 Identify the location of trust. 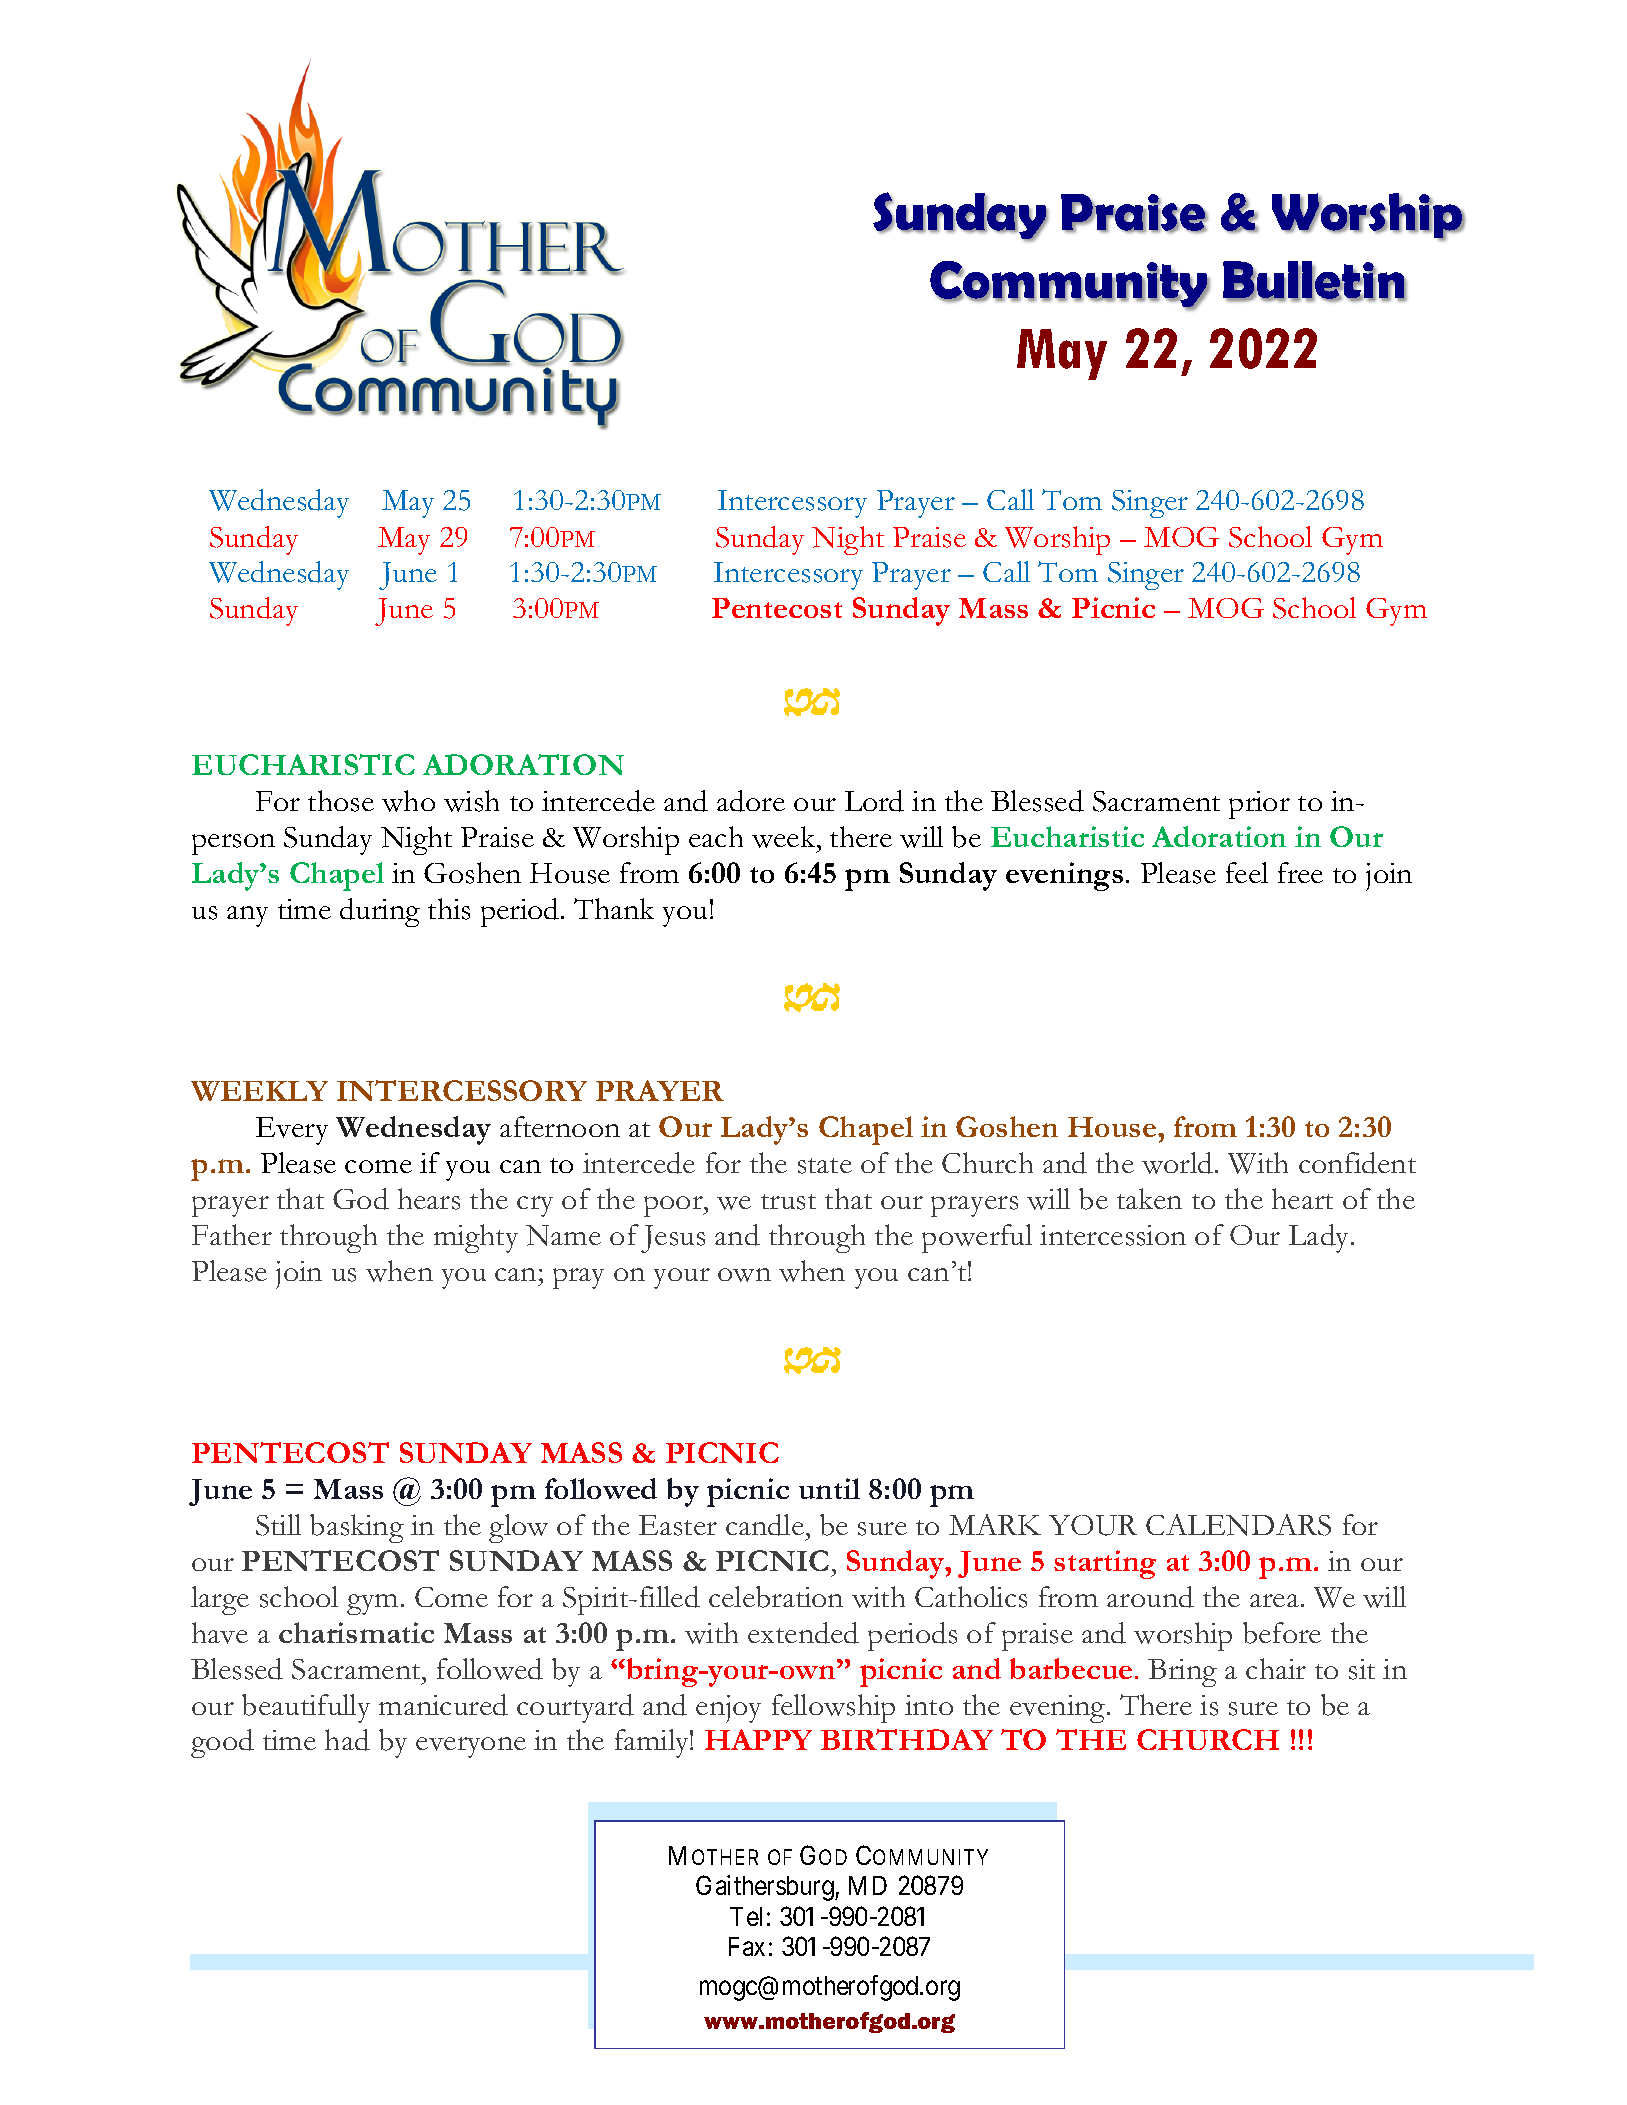
(788, 1202).
